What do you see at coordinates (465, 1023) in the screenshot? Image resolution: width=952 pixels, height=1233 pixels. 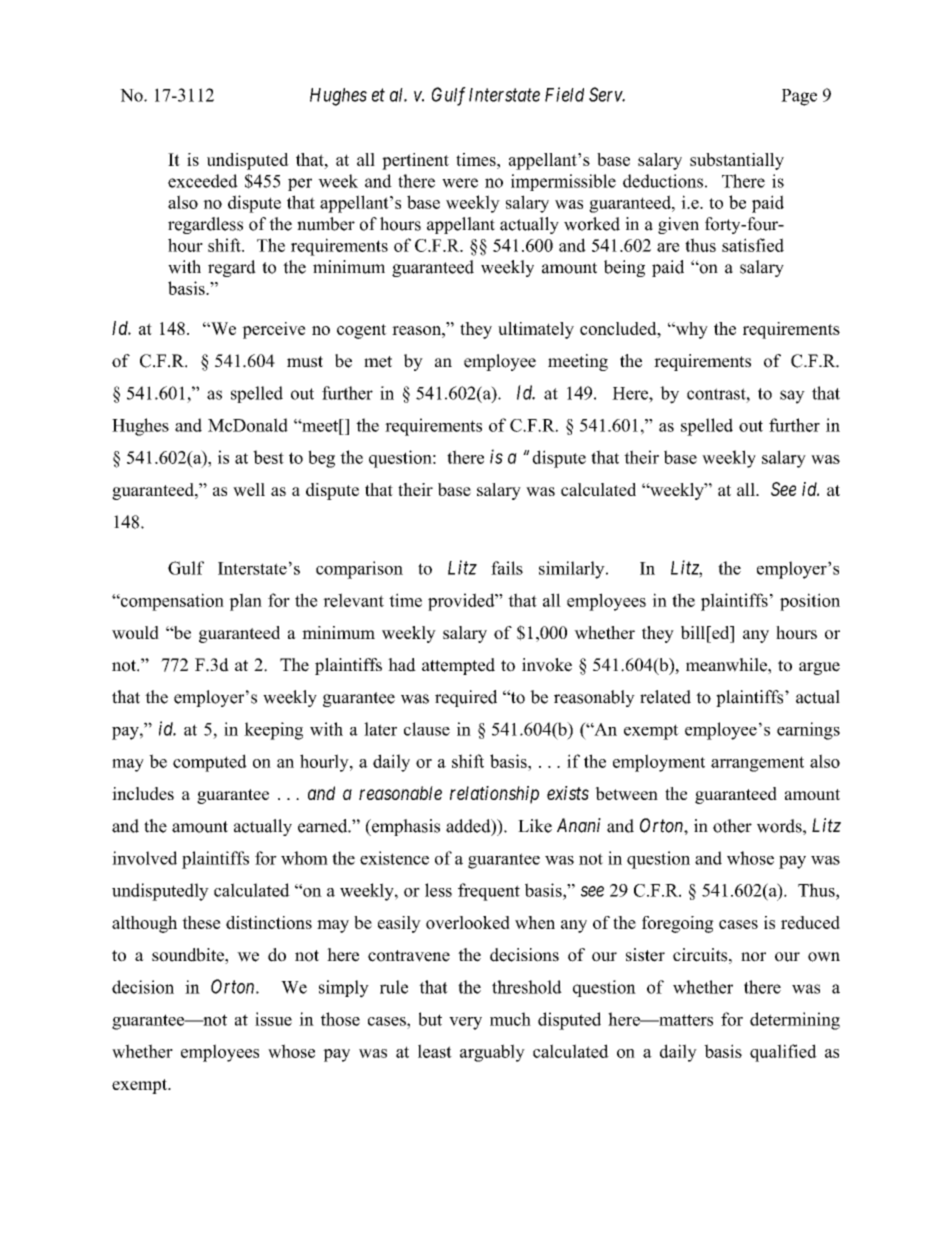 I see `very` at bounding box center [465, 1023].
